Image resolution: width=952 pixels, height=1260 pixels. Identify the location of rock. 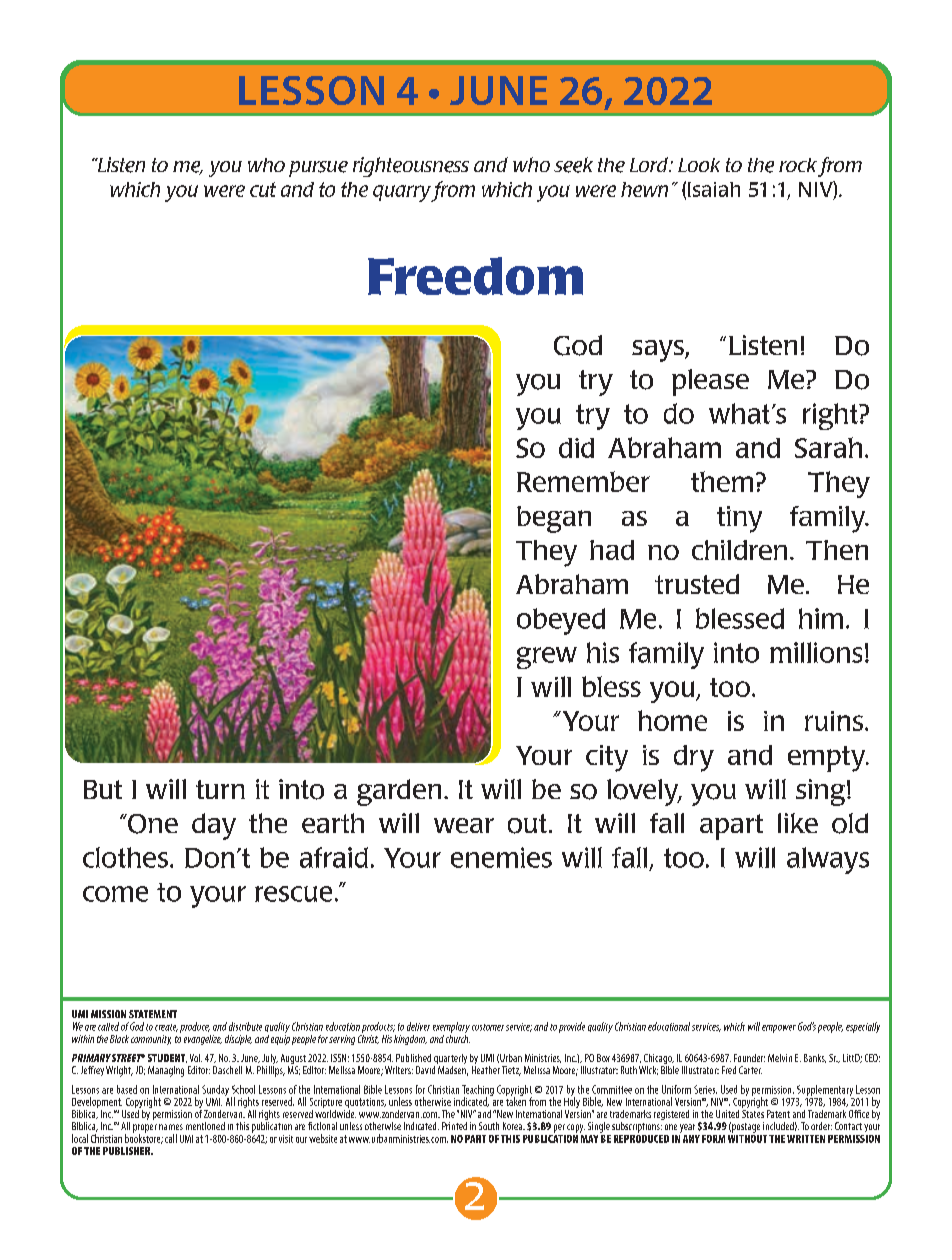
(798, 165).
